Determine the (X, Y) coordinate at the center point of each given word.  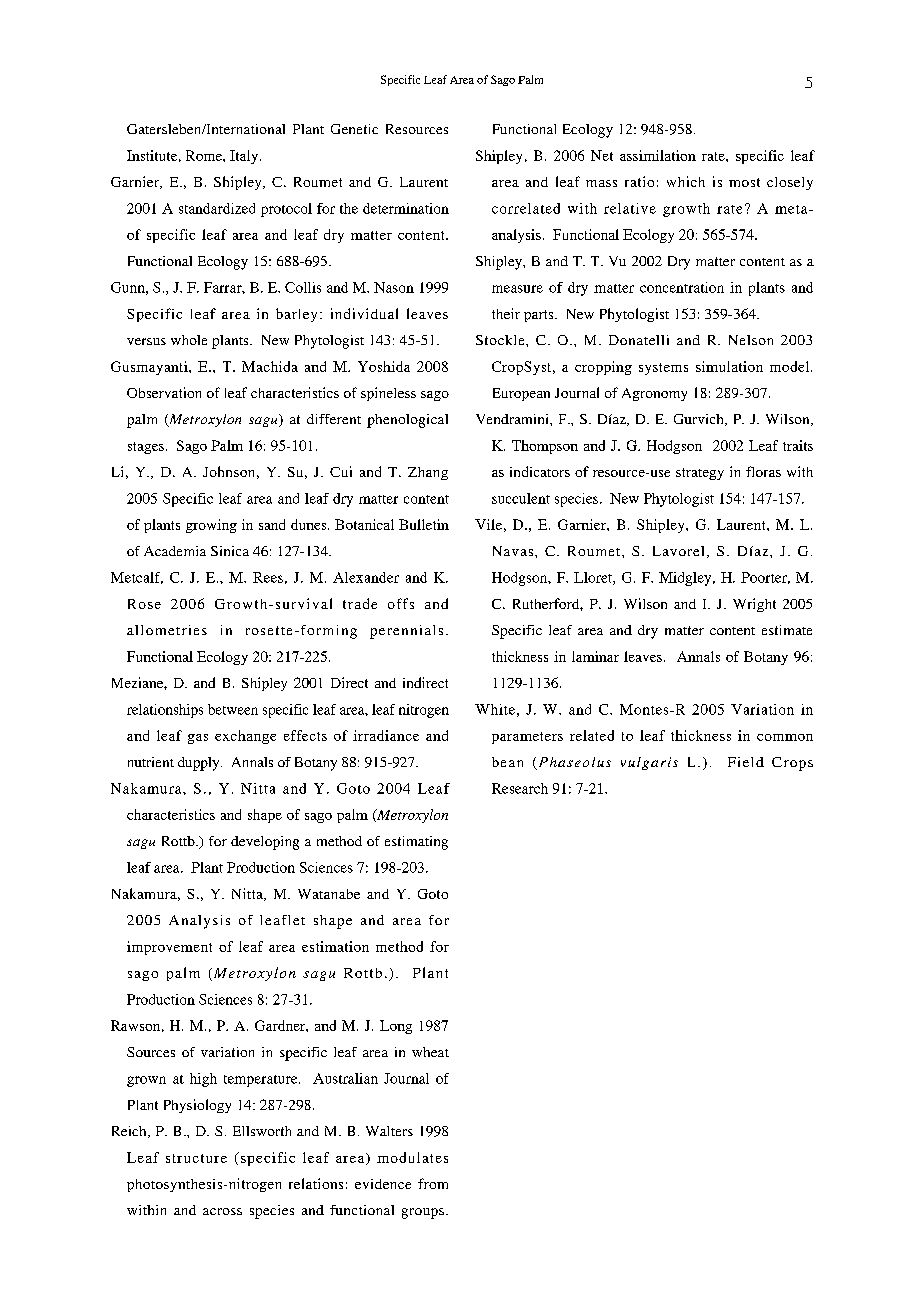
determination (406, 208)
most (744, 182)
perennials (406, 632)
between (233, 709)
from (433, 1183)
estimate (787, 630)
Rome (205, 155)
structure (196, 1158)
